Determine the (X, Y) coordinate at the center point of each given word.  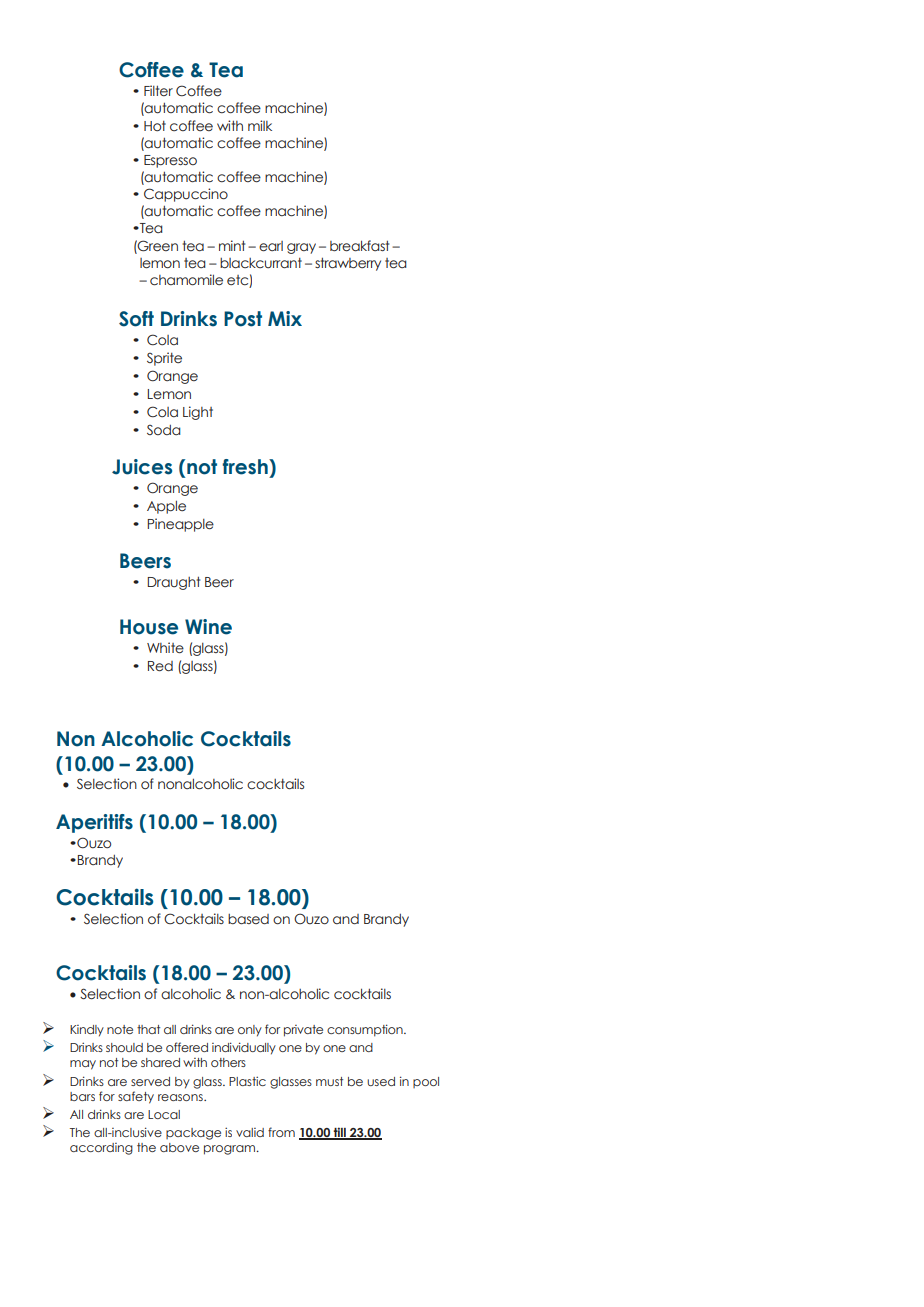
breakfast (359, 246)
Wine (208, 627)
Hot (155, 126)
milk (260, 125)
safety (136, 1097)
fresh (246, 467)
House (149, 627)
